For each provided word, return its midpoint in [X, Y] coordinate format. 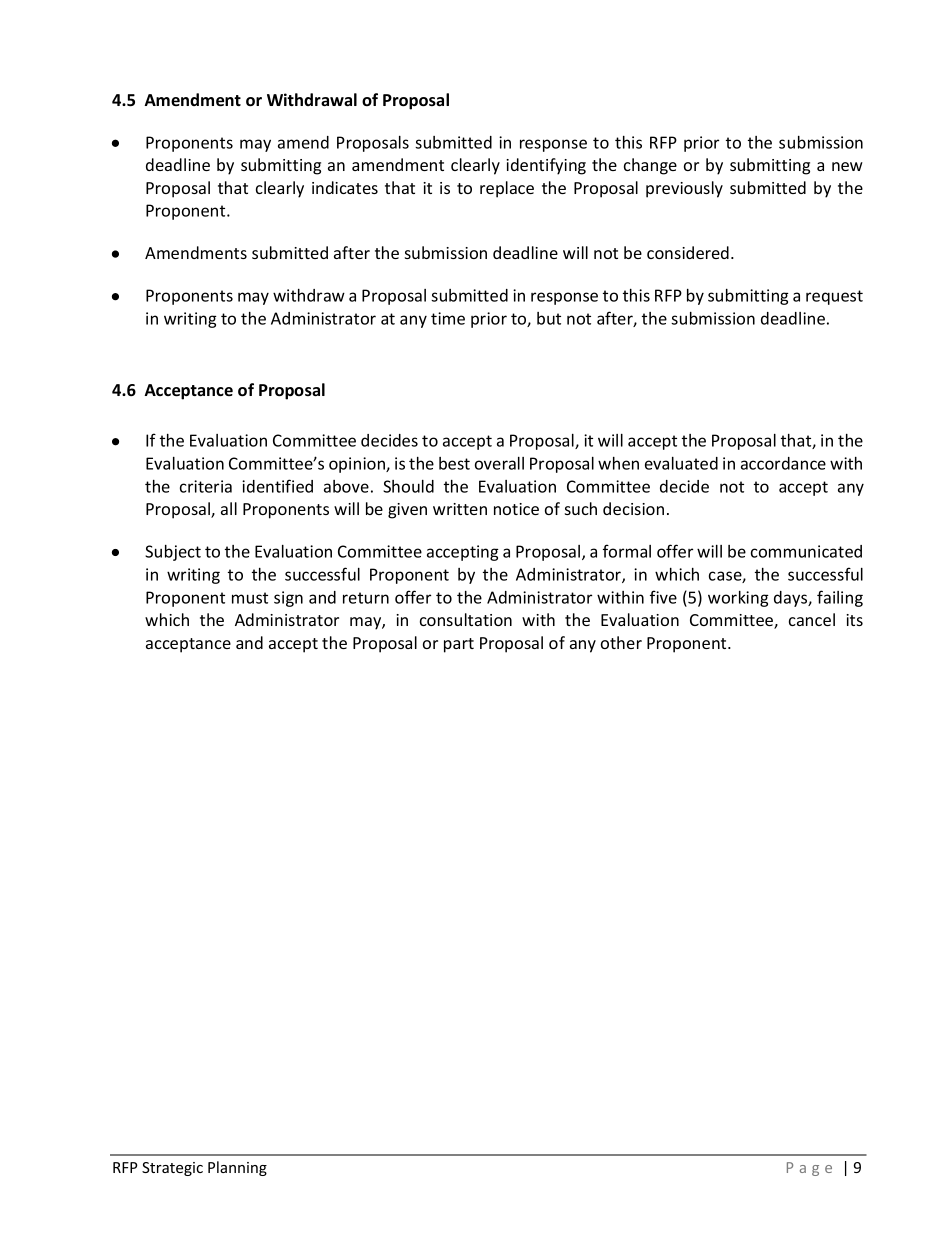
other [621, 642]
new [847, 166]
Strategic [172, 1169]
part [459, 645]
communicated [806, 551]
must [250, 598]
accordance [783, 463]
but [549, 318]
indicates [345, 187]
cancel [812, 619]
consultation [466, 619]
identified [277, 486]
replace [507, 189]
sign [288, 599]
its [854, 620]
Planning [237, 1168]
